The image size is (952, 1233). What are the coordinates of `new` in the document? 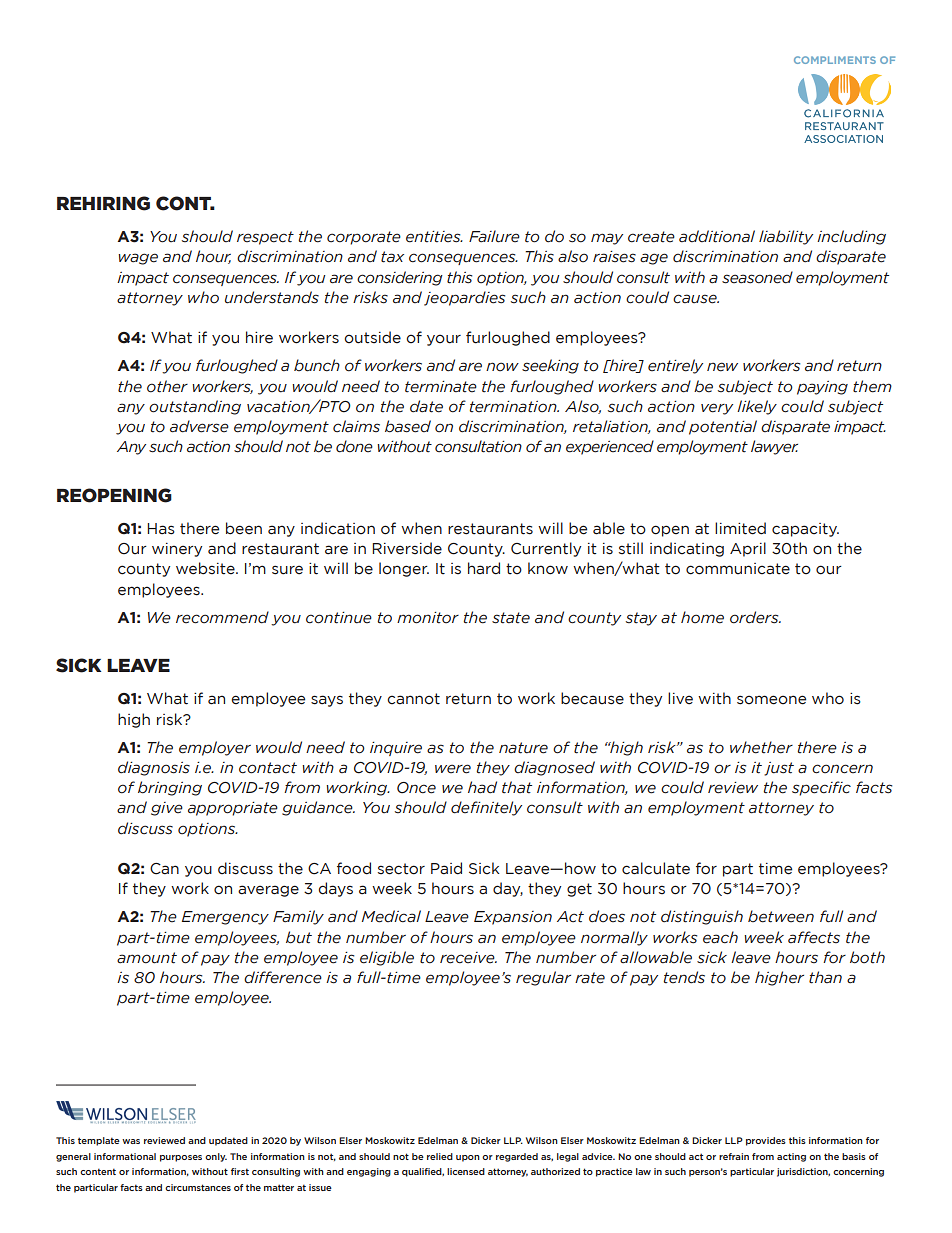 It's located at (722, 367).
